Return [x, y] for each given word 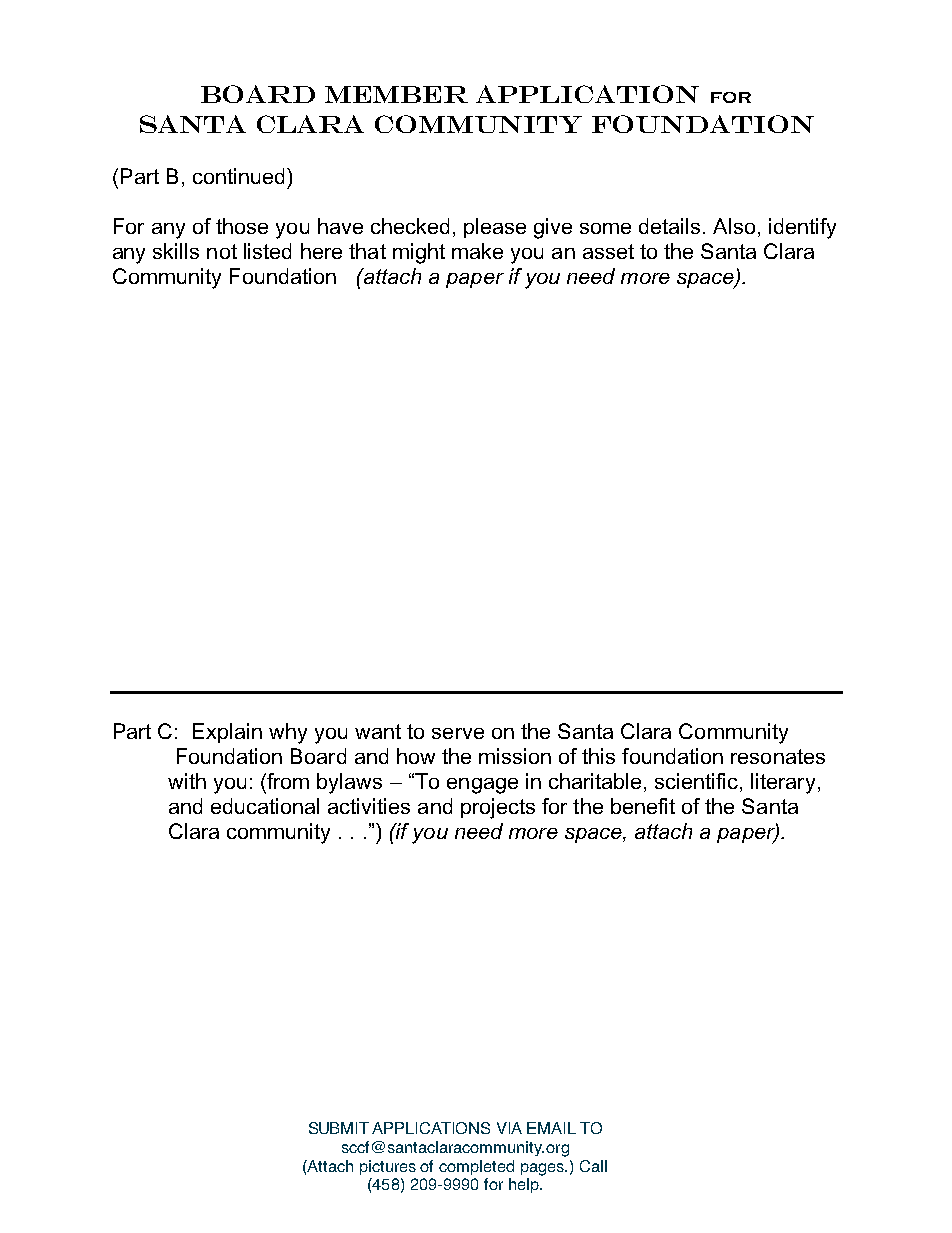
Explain [227, 733]
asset [608, 251]
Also [734, 226]
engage [482, 786]
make [477, 251]
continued [238, 176]
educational [265, 806]
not [222, 251]
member [396, 94]
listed [267, 251]
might [419, 253]
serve [458, 733]
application [587, 94]
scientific [696, 781]
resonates [778, 756]
